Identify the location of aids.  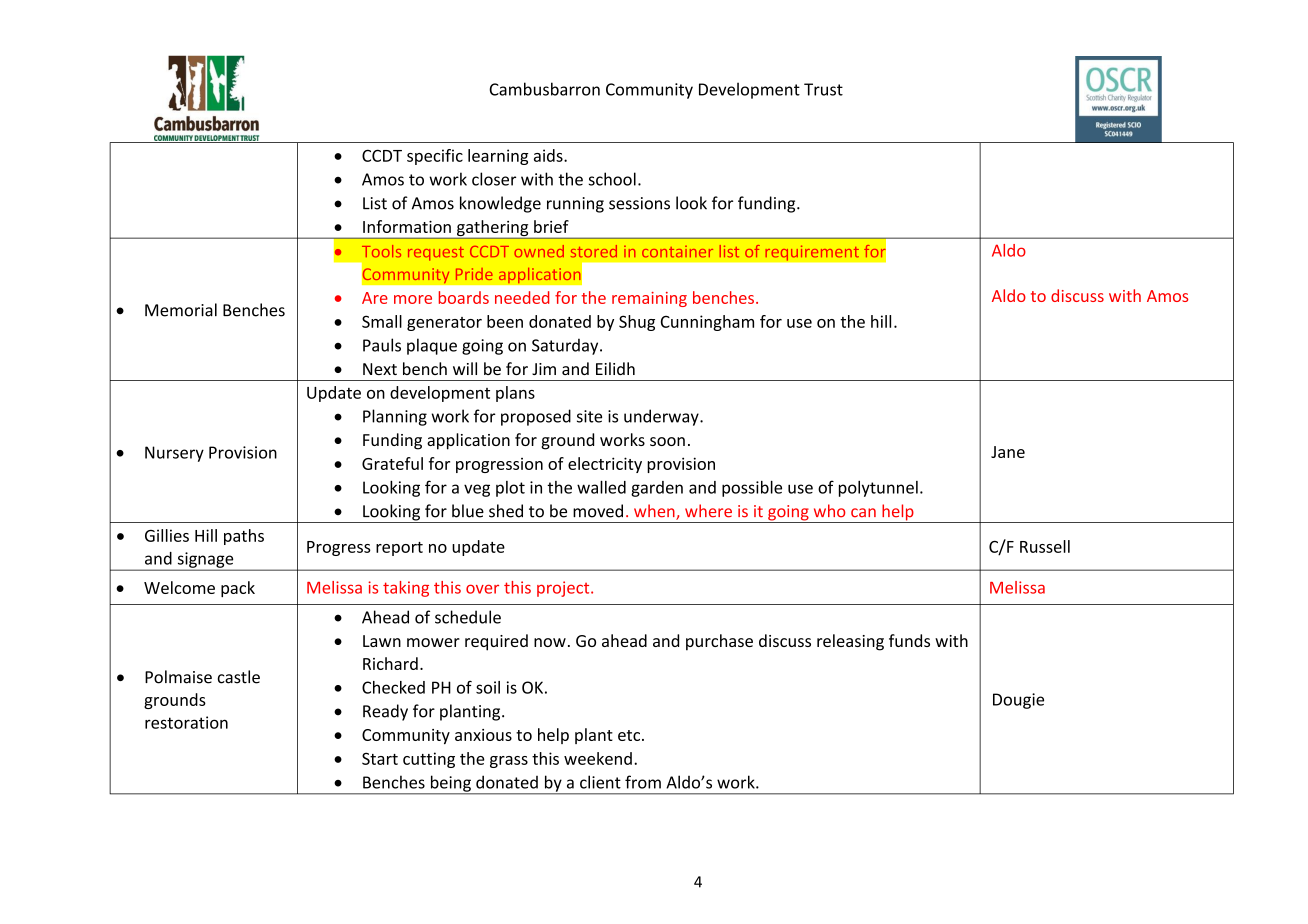
(549, 155).
